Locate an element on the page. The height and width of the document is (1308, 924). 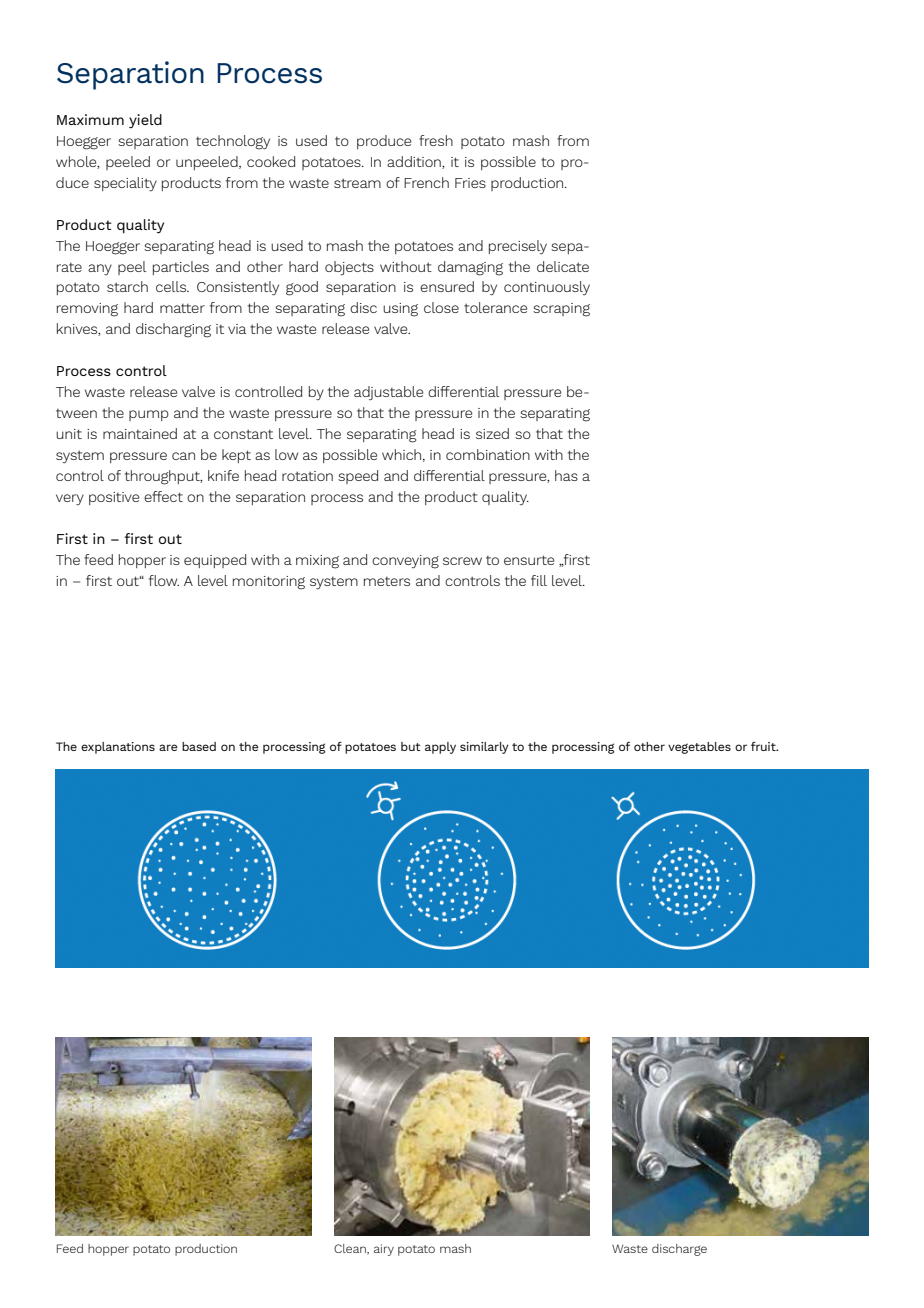
airy is located at coordinates (384, 1250).
